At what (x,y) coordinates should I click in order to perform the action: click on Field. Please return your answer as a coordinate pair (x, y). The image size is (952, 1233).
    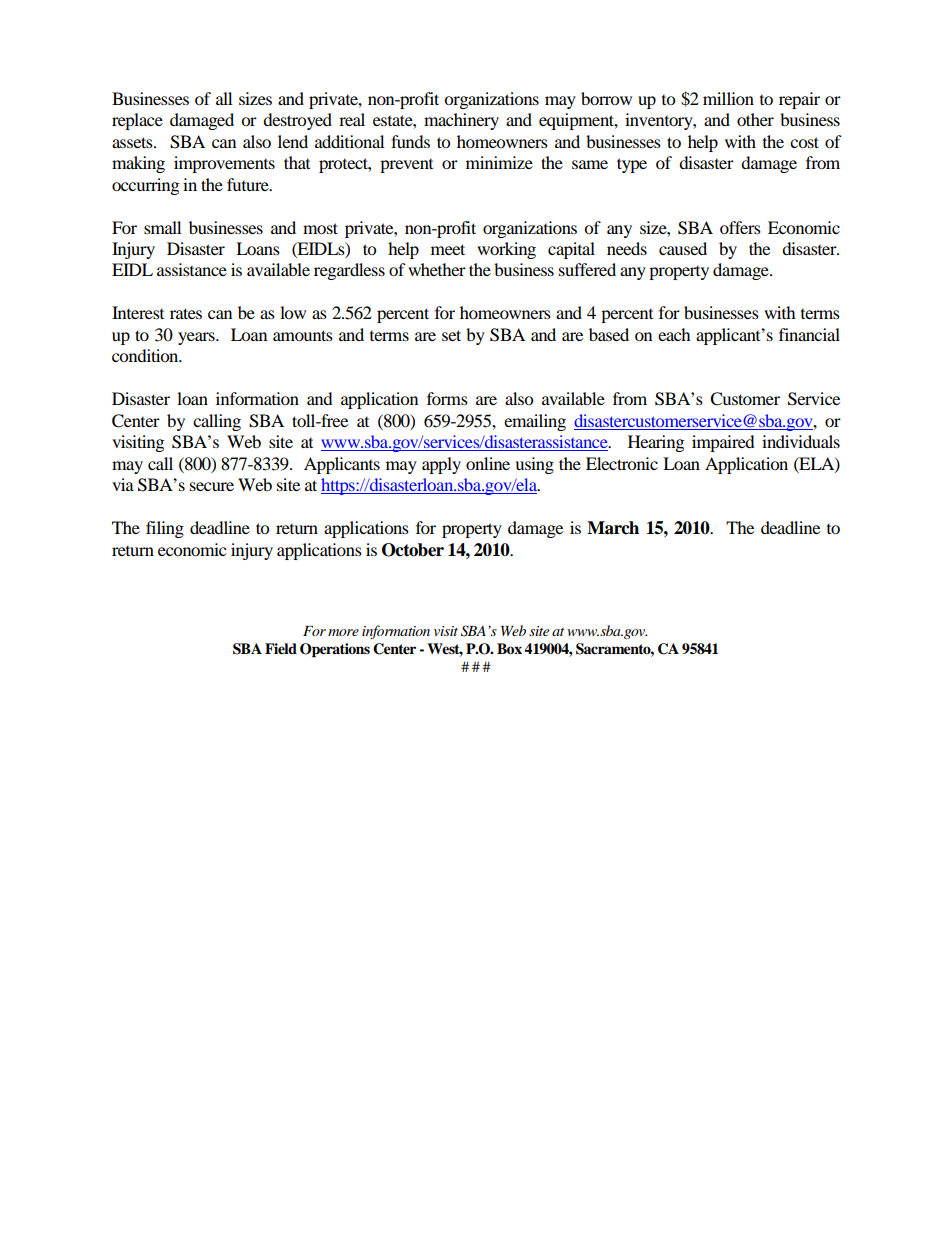
    Looking at the image, I should click on (281, 649).
